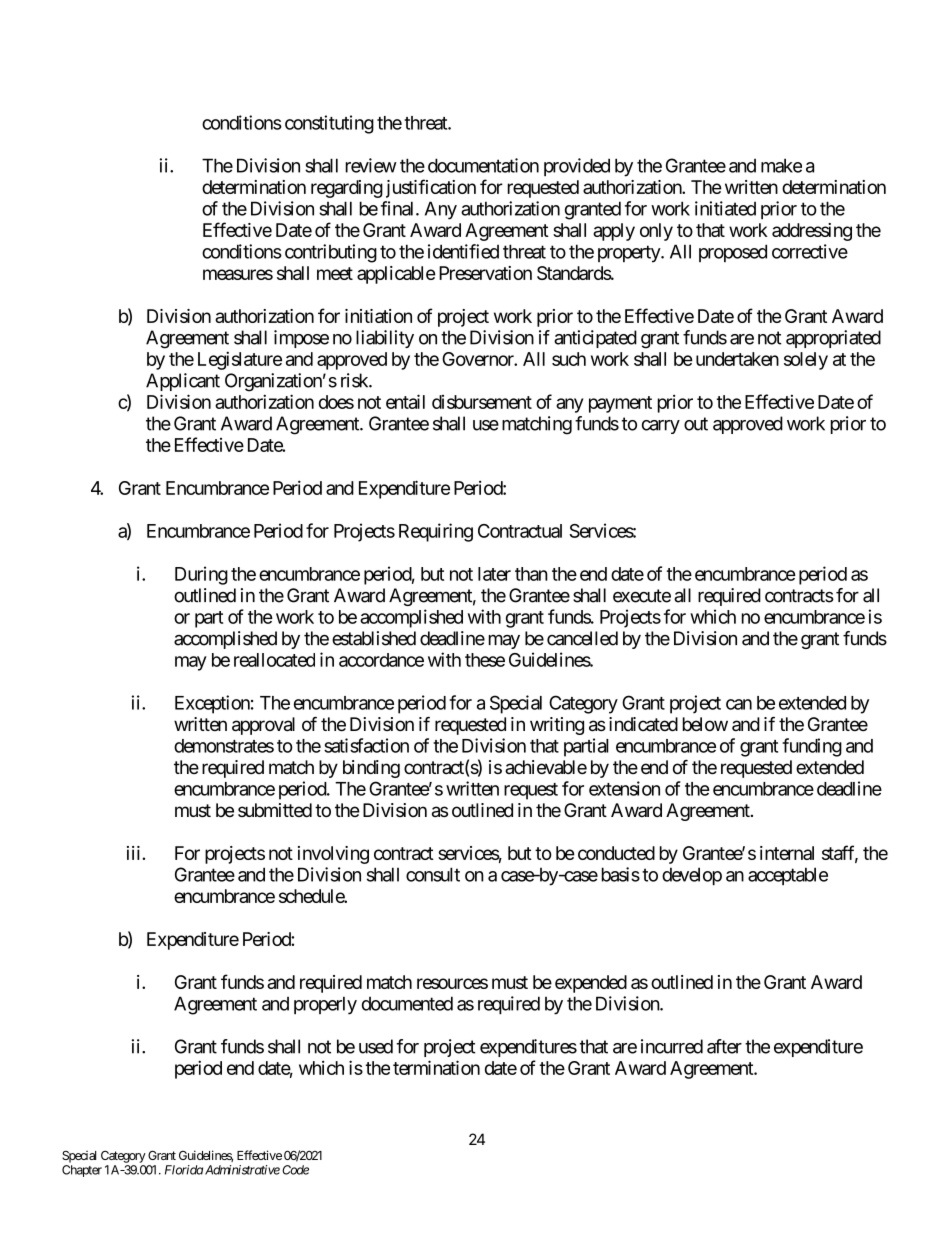  Describe the element at coordinates (725, 208) in the page. I see `initiated` at that location.
